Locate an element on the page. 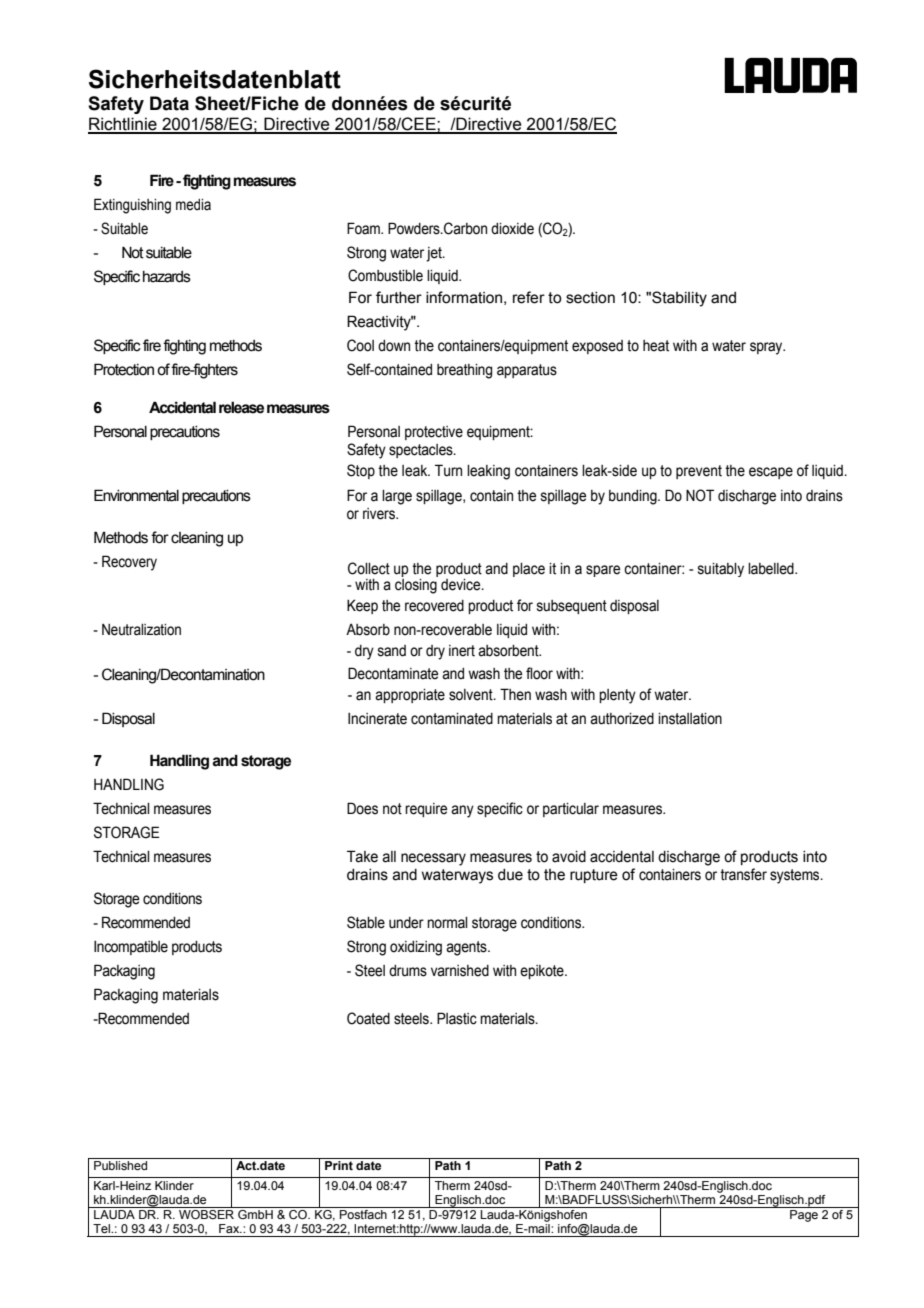 The width and height of the document is (924, 1308). dioxide is located at coordinates (512, 229).
